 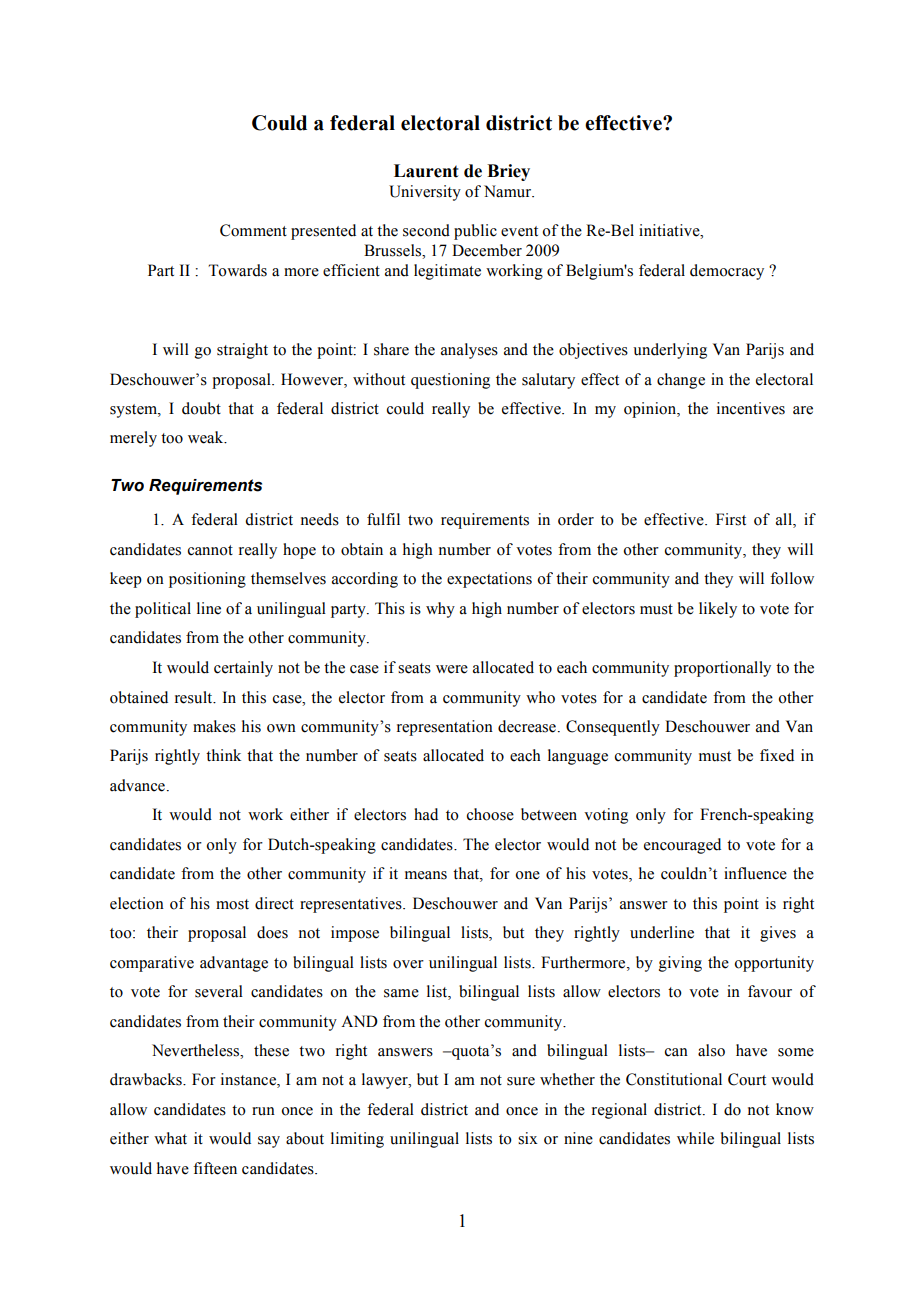 What do you see at coordinates (751, 408) in the document?
I see `incentives` at bounding box center [751, 408].
